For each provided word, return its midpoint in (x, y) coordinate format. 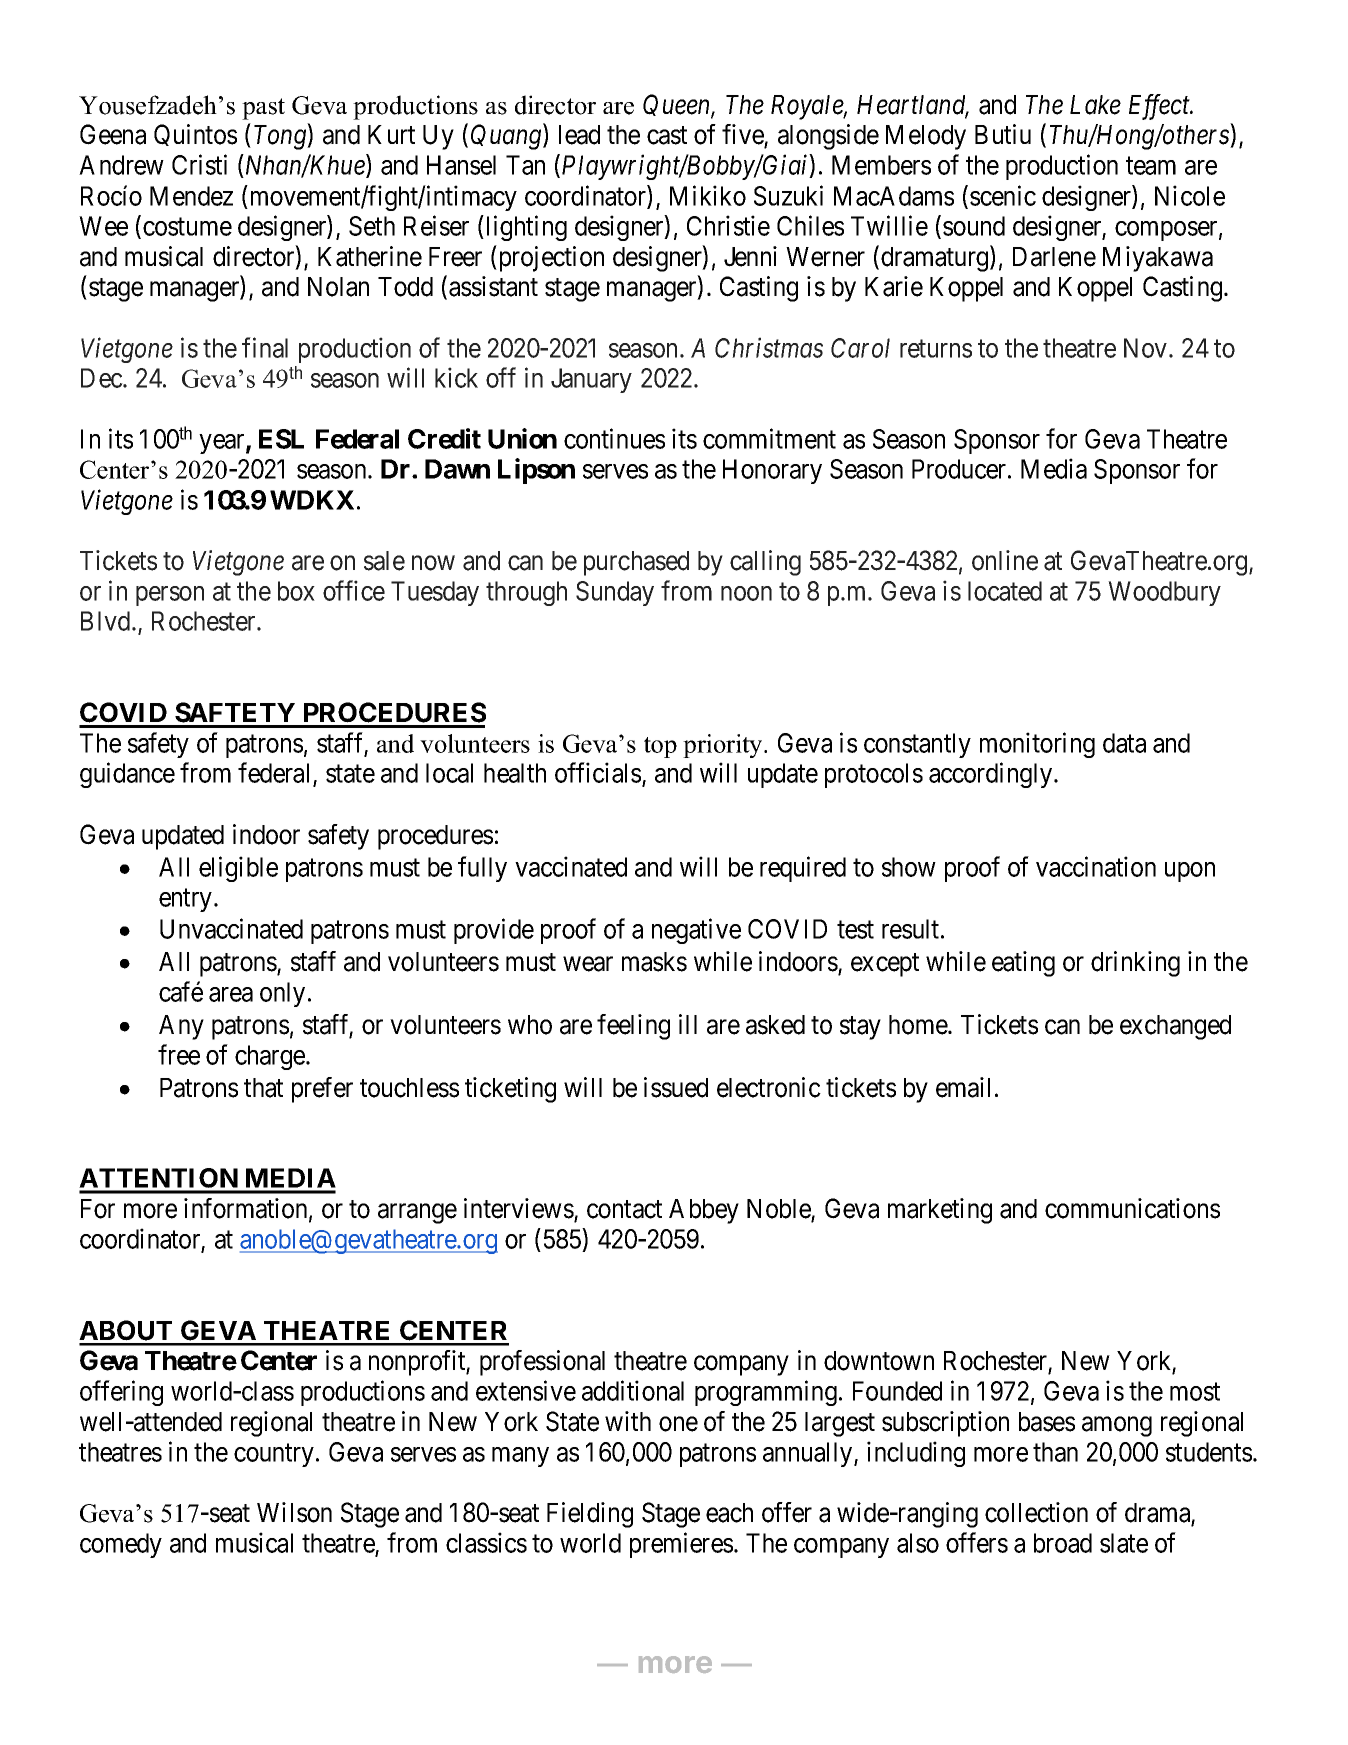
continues (614, 438)
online (1005, 560)
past (263, 109)
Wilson (294, 1512)
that (263, 1088)
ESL (281, 439)
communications (1132, 1208)
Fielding (590, 1515)
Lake (1095, 105)
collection (1036, 1512)
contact (624, 1209)
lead (579, 135)
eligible (238, 869)
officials (598, 772)
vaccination (1096, 866)
